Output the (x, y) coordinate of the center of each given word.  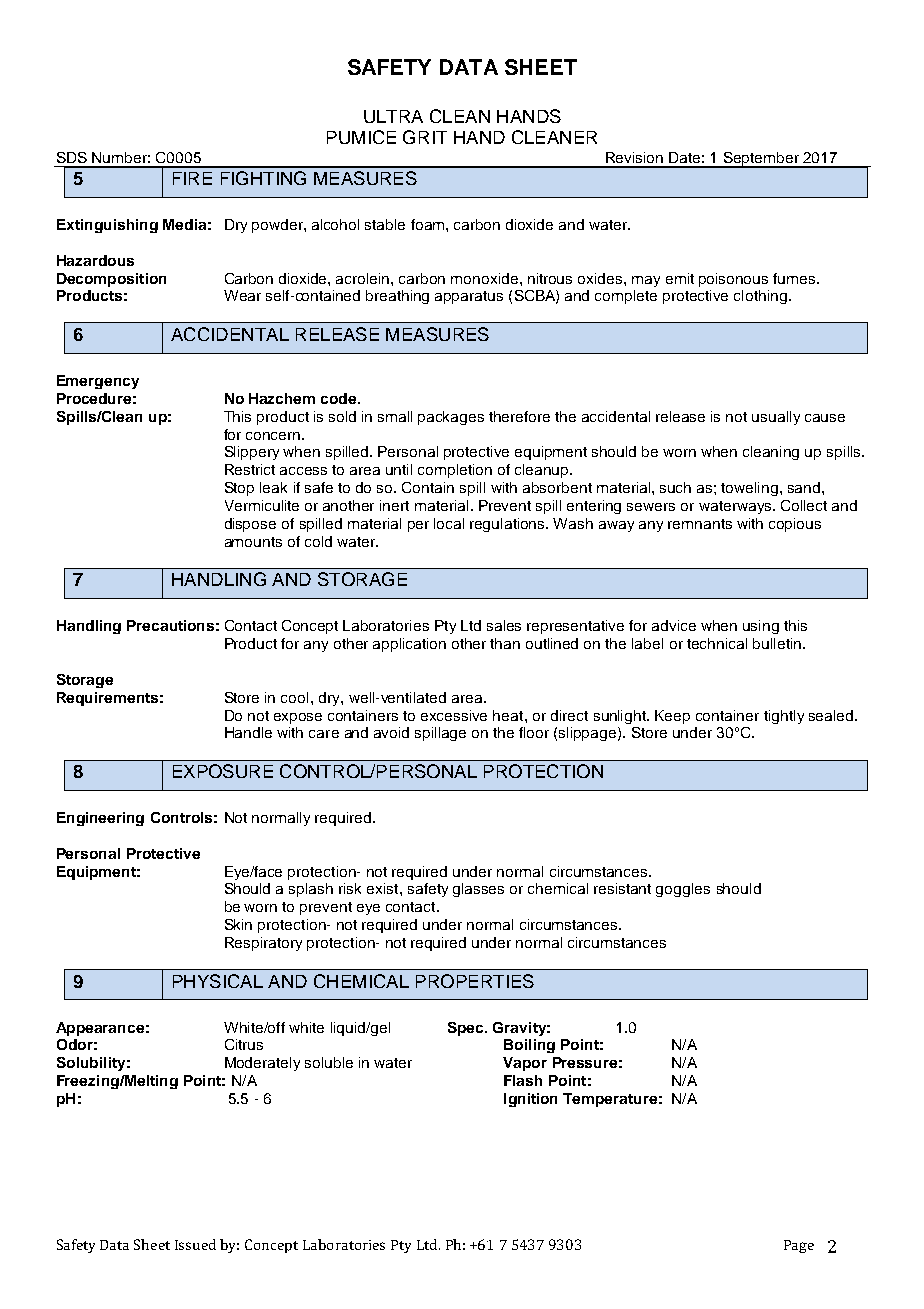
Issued (195, 1244)
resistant (622, 888)
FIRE (192, 178)
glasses (478, 890)
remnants (700, 524)
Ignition (530, 1100)
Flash (523, 1080)
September (761, 160)
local (449, 523)
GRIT (425, 137)
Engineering (100, 819)
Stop (239, 489)
